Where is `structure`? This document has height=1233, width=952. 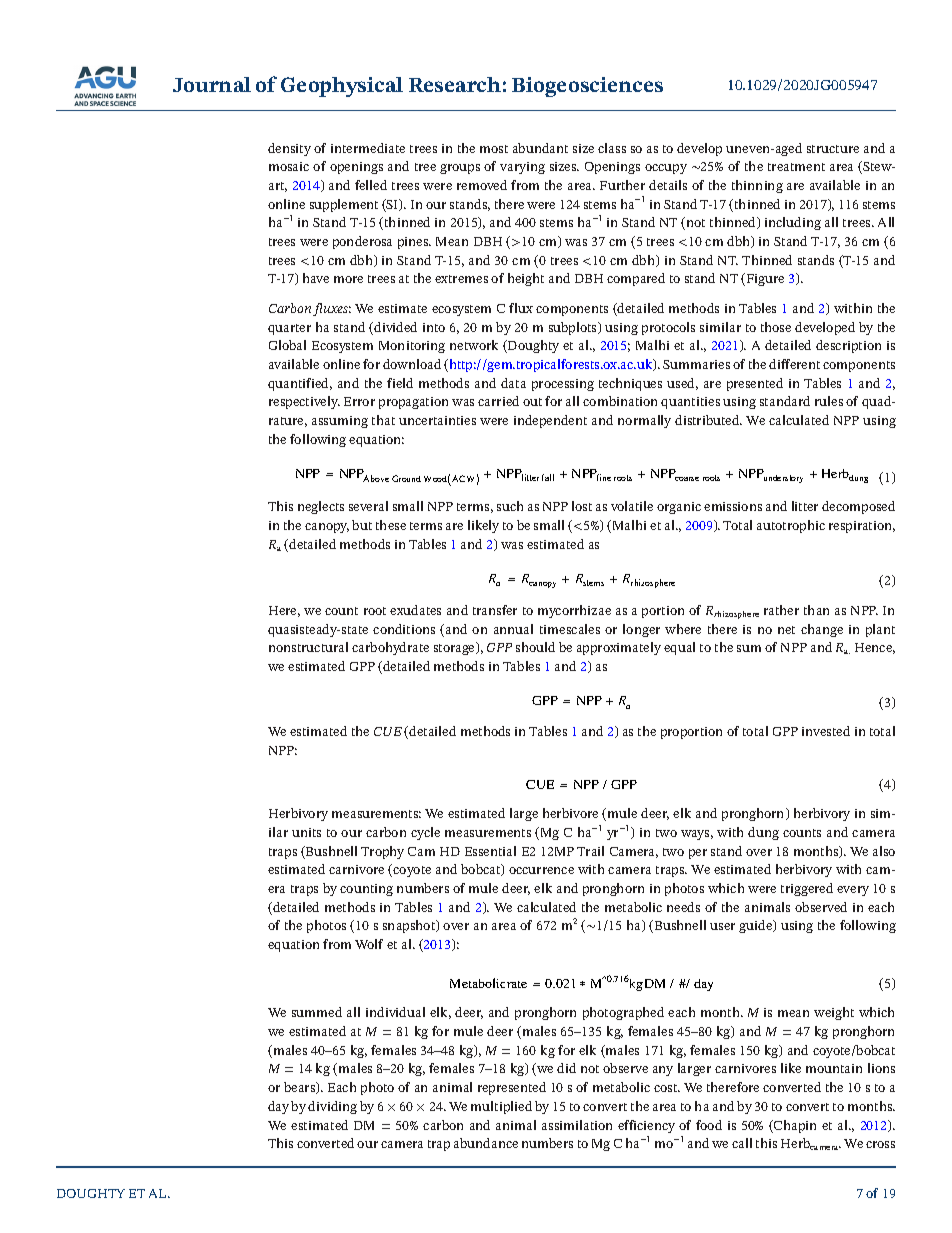
structure is located at coordinates (833, 149).
